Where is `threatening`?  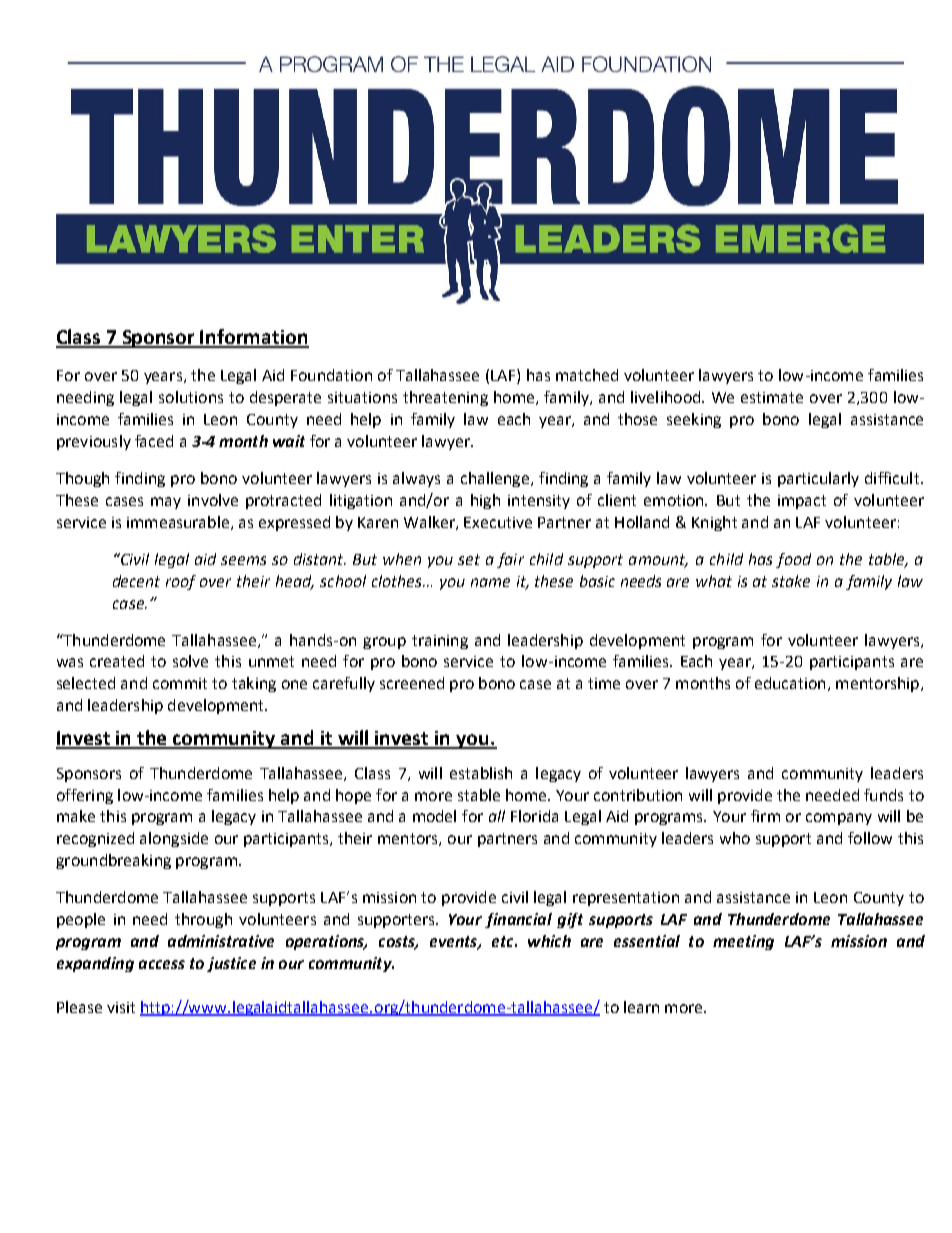
threatening is located at coordinates (445, 398).
